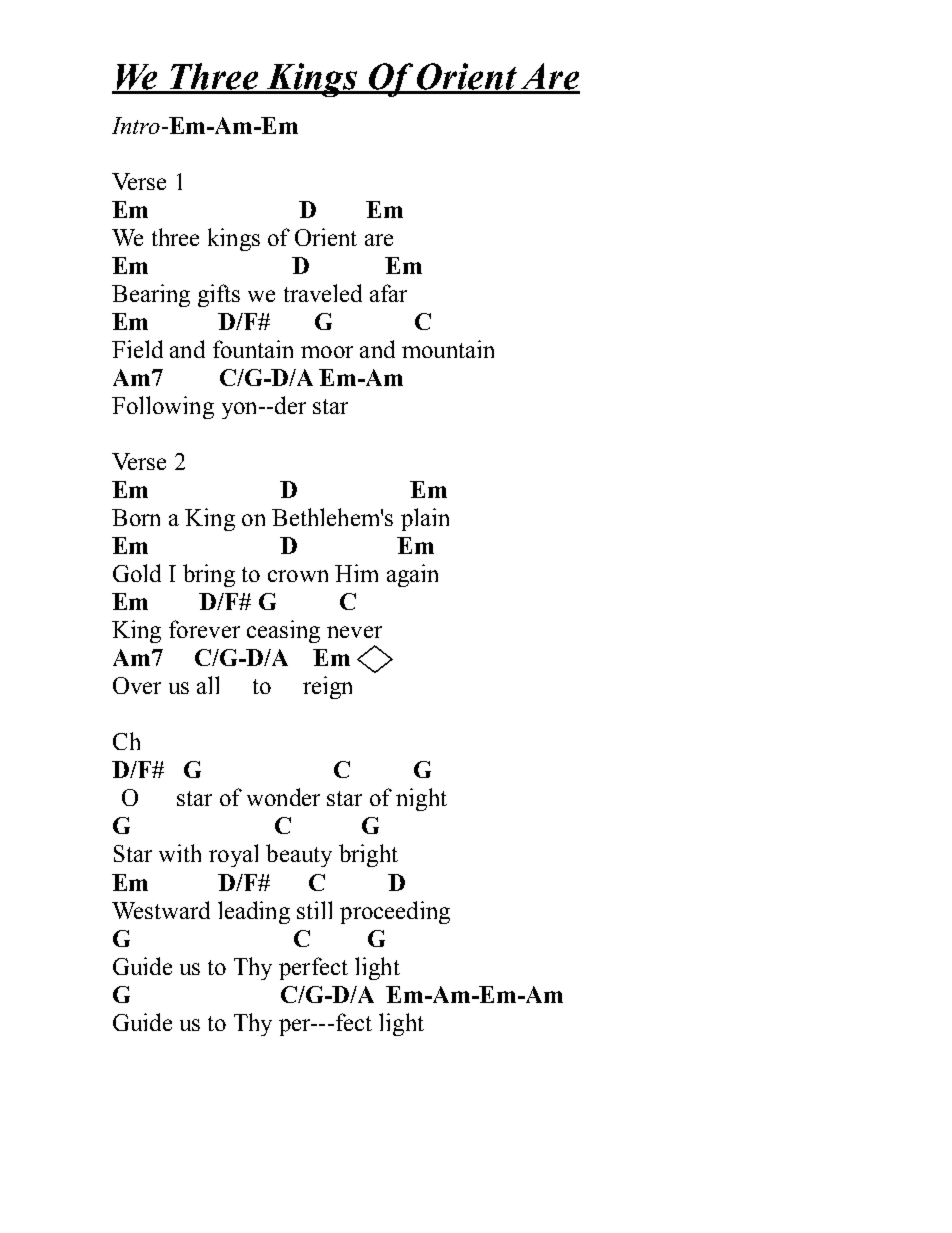 This screenshot has width=952, height=1233. Describe the element at coordinates (204, 629) in the screenshot. I see `forever` at that location.
